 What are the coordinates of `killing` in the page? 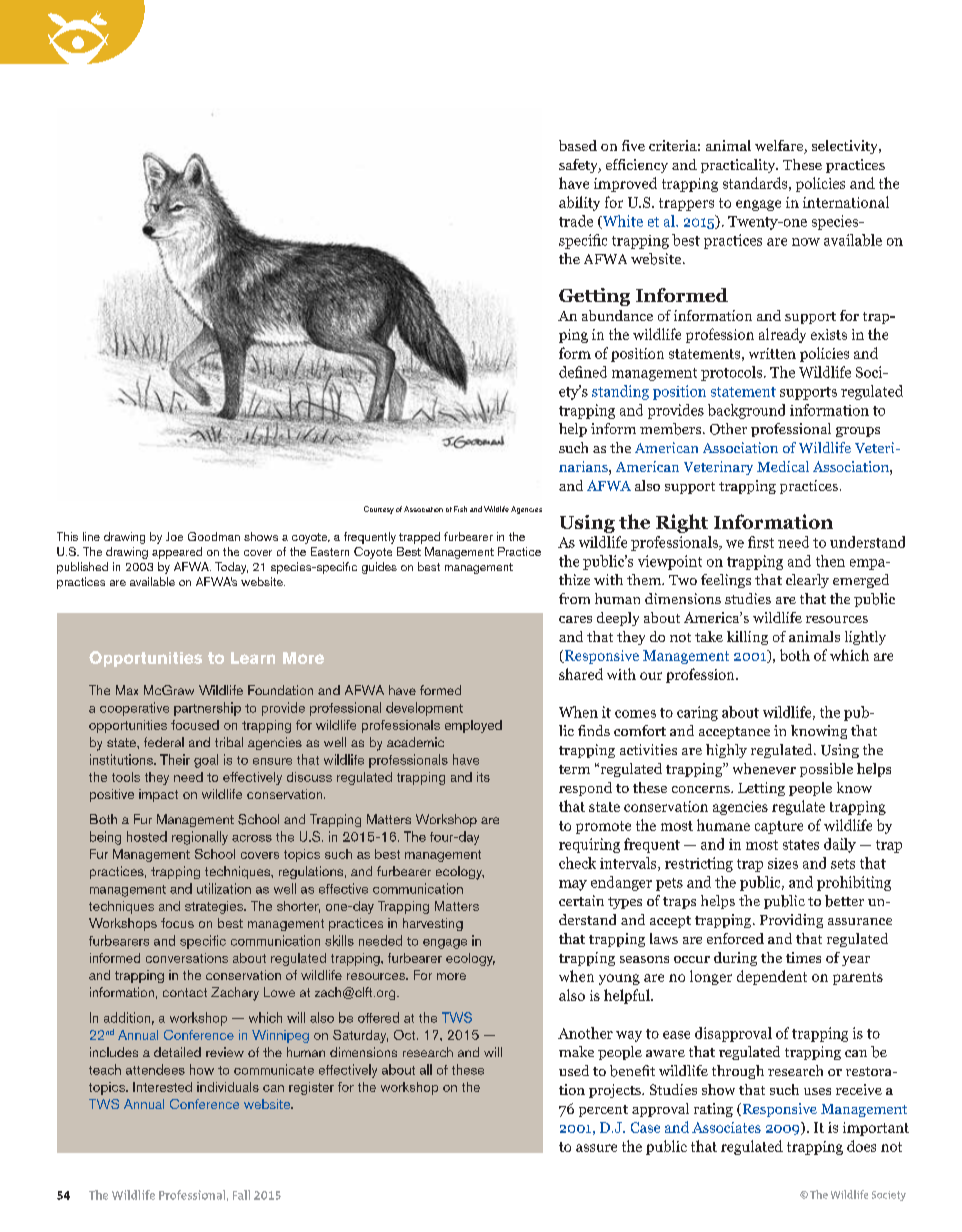 It's located at (747, 638).
